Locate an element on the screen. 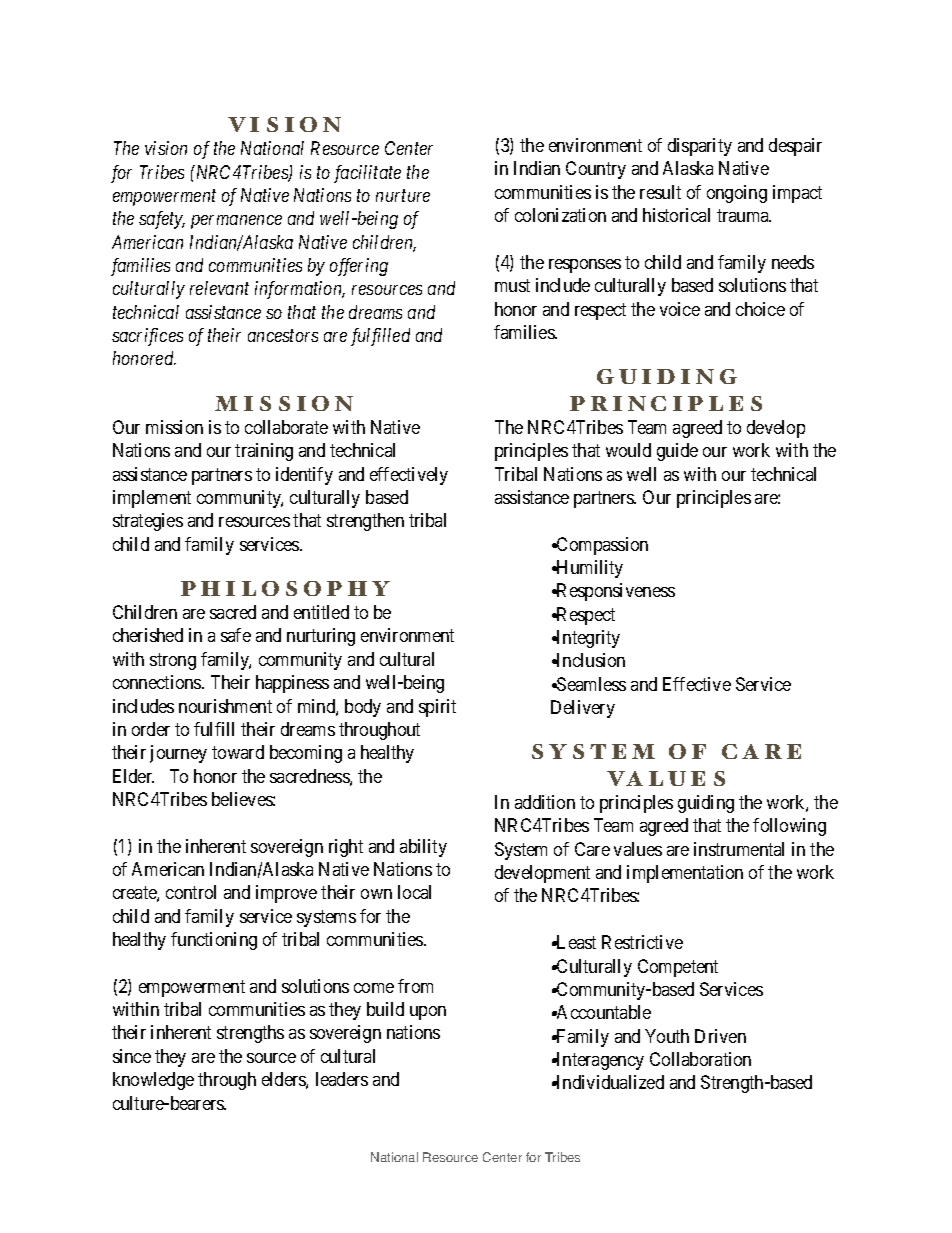 This screenshot has width=952, height=1233. guide is located at coordinates (677, 452).
